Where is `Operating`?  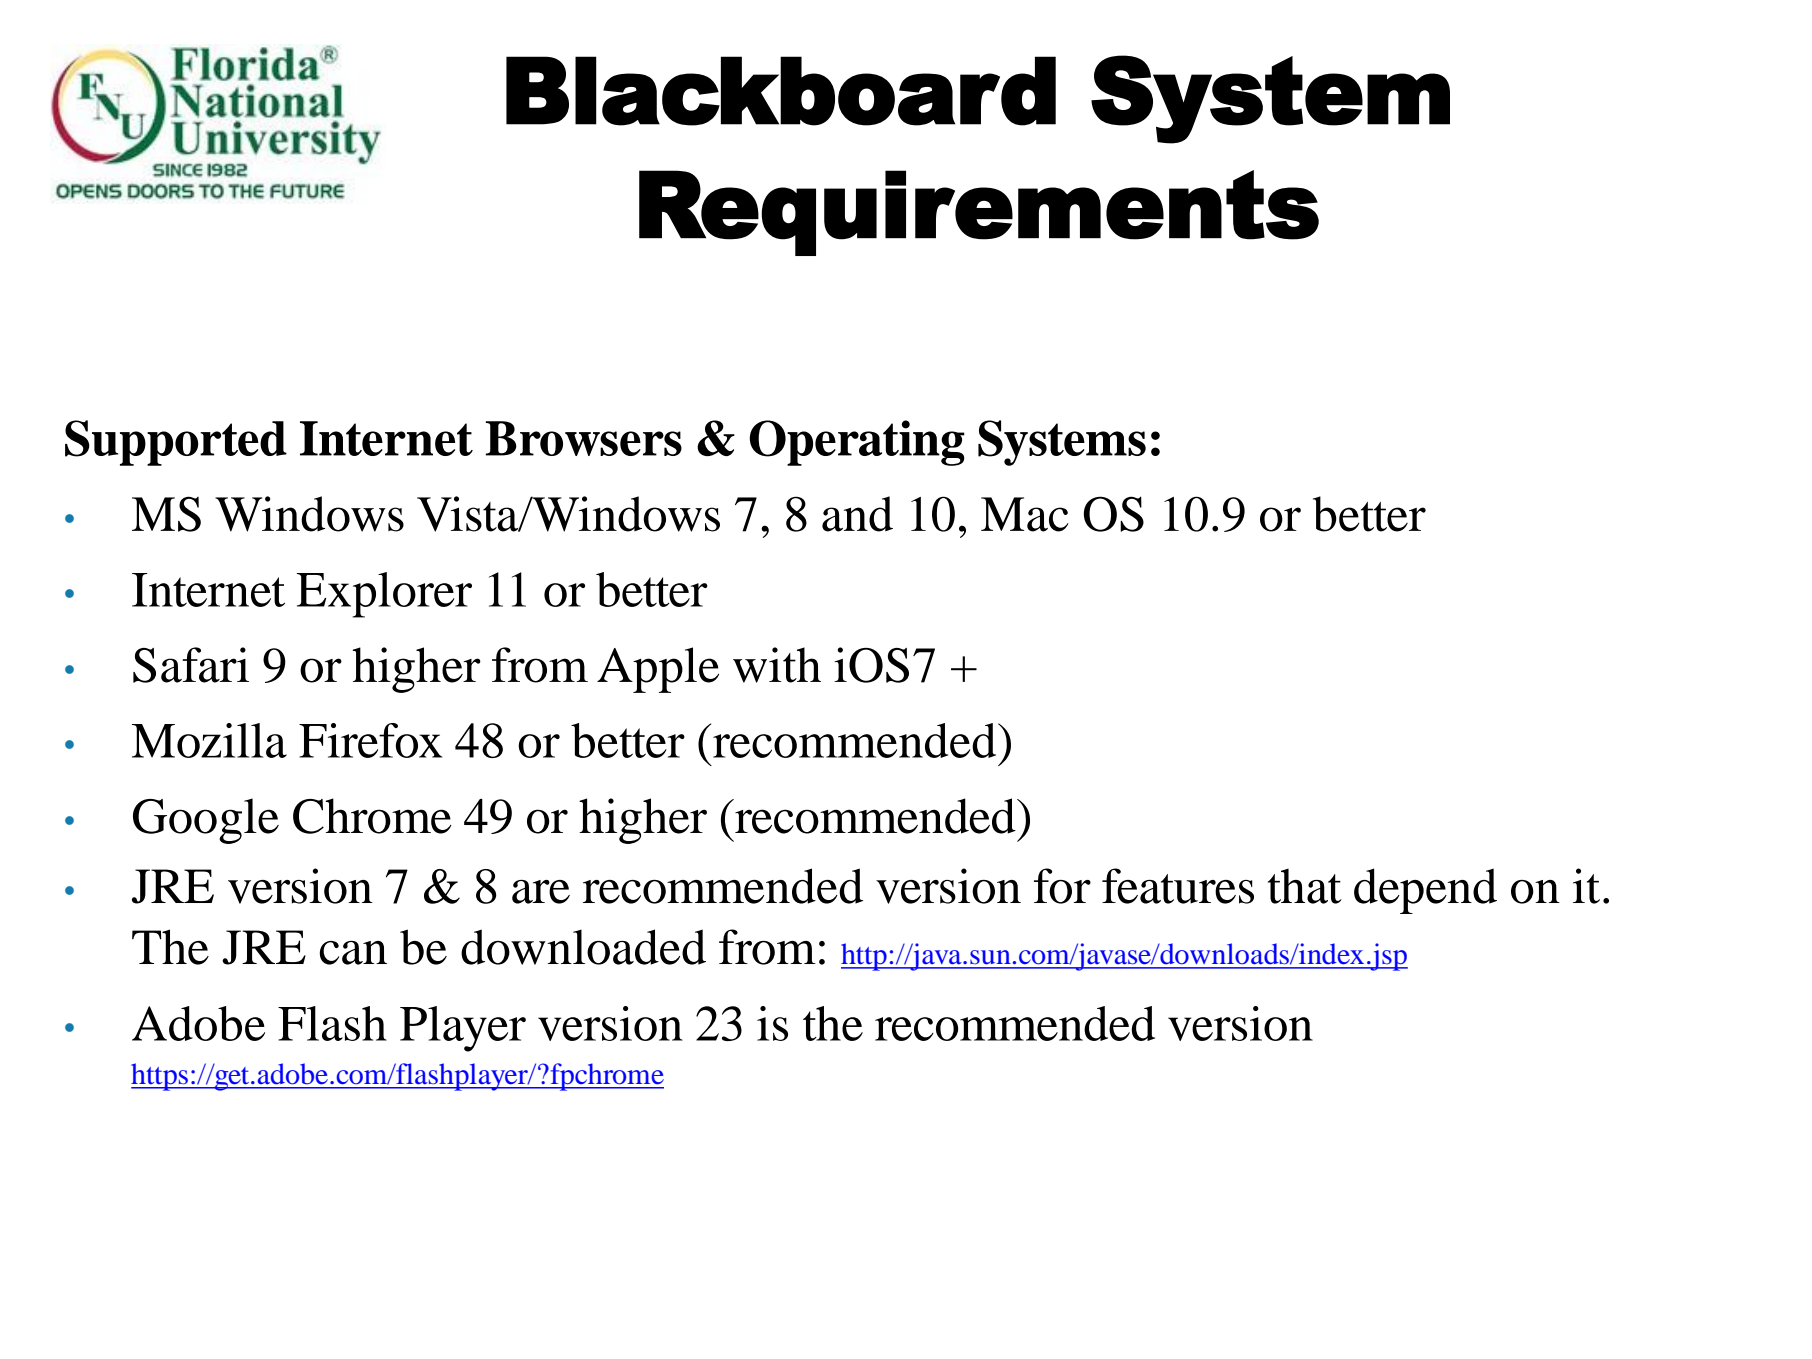 Operating is located at coordinates (857, 443).
